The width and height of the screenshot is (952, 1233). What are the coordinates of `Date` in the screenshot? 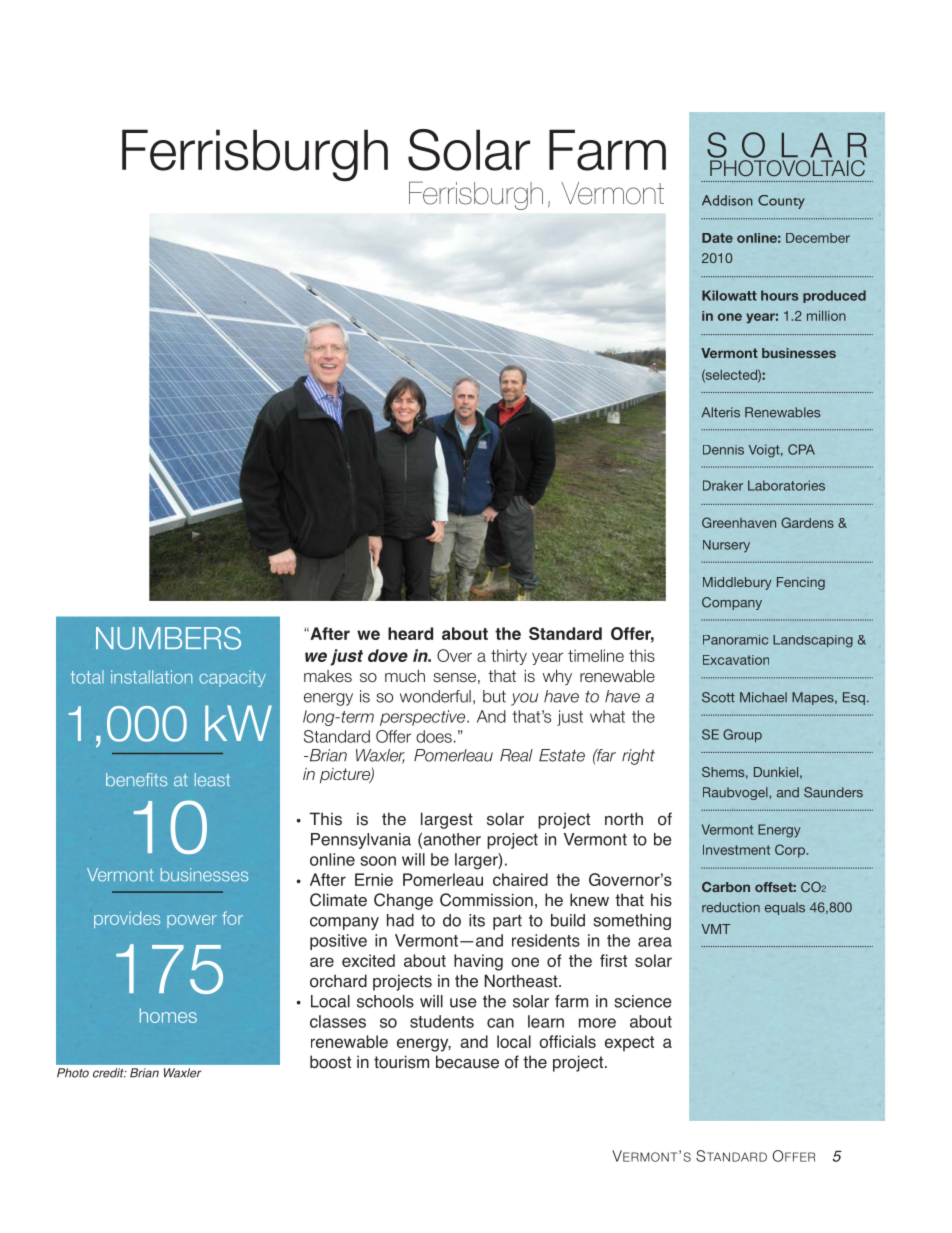 It's located at (717, 238).
